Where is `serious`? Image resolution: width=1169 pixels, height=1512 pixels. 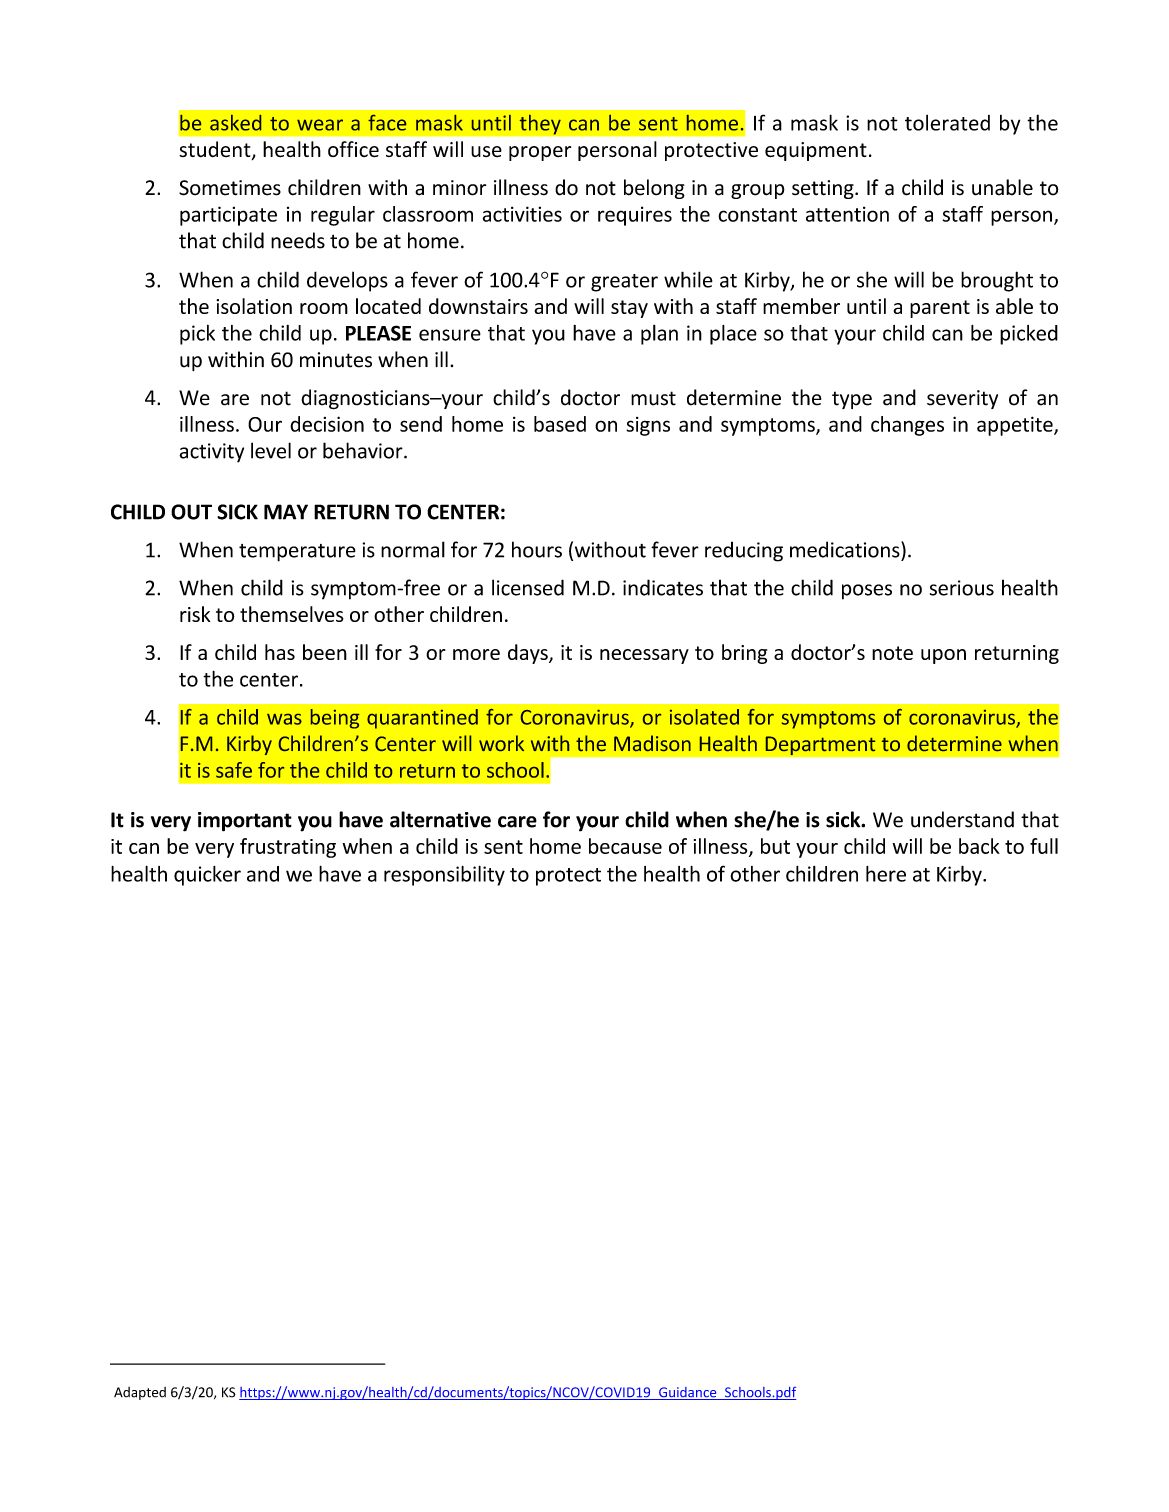 serious is located at coordinates (962, 588).
